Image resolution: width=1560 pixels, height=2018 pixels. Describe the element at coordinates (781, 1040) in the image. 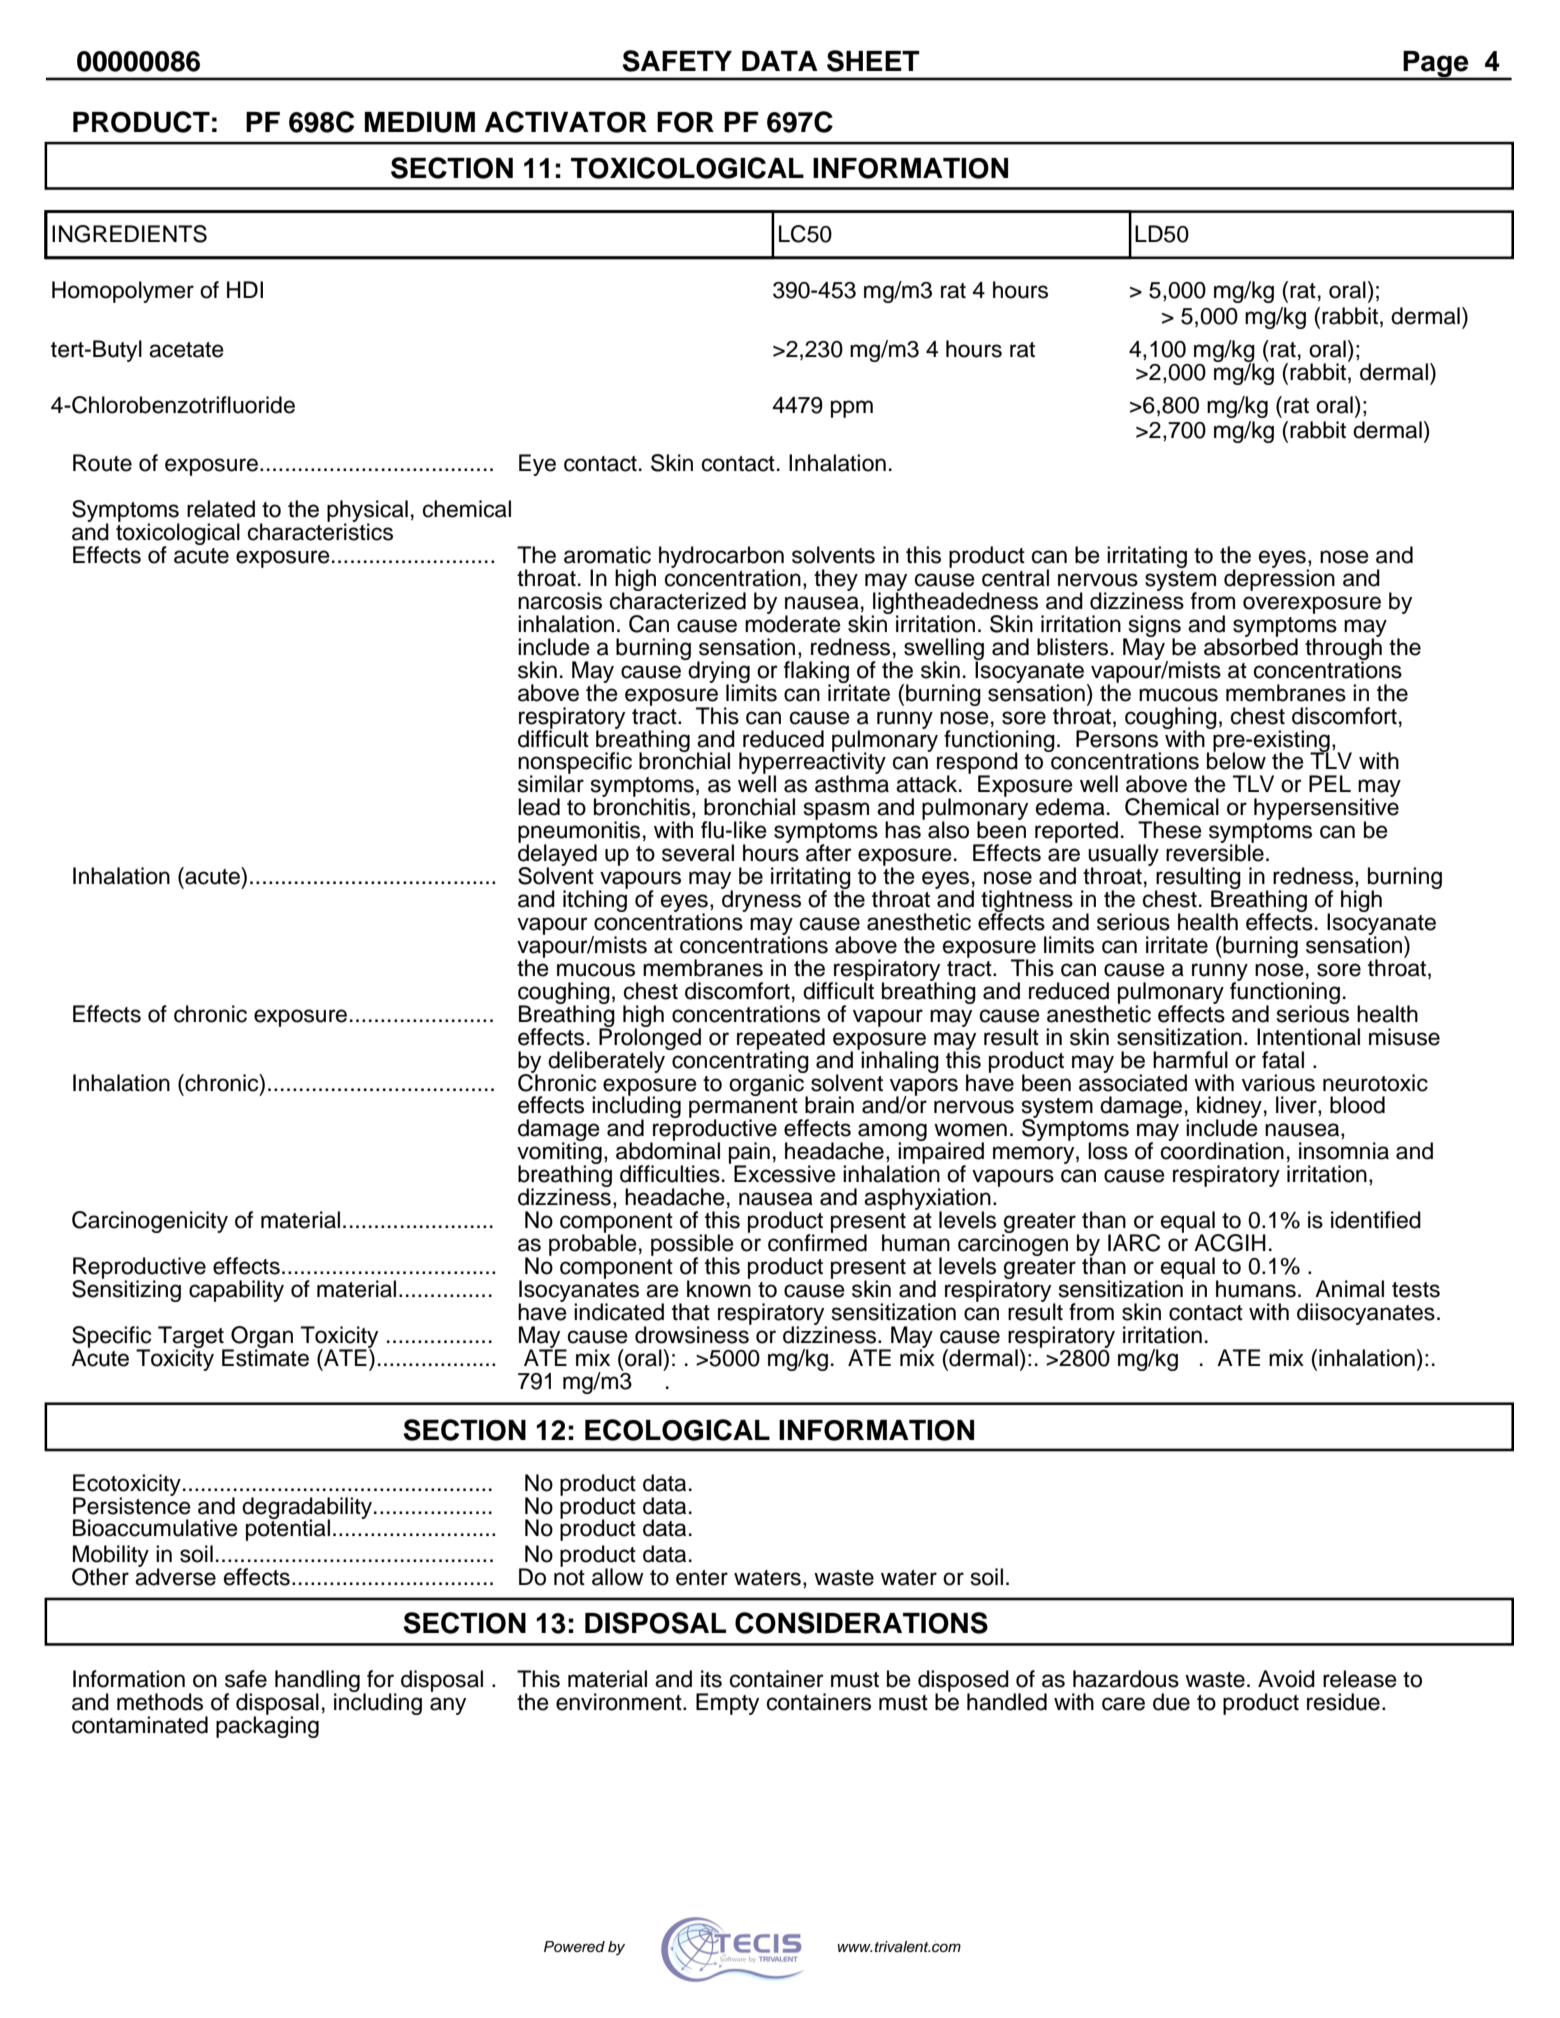

I see `repeated` at that location.
